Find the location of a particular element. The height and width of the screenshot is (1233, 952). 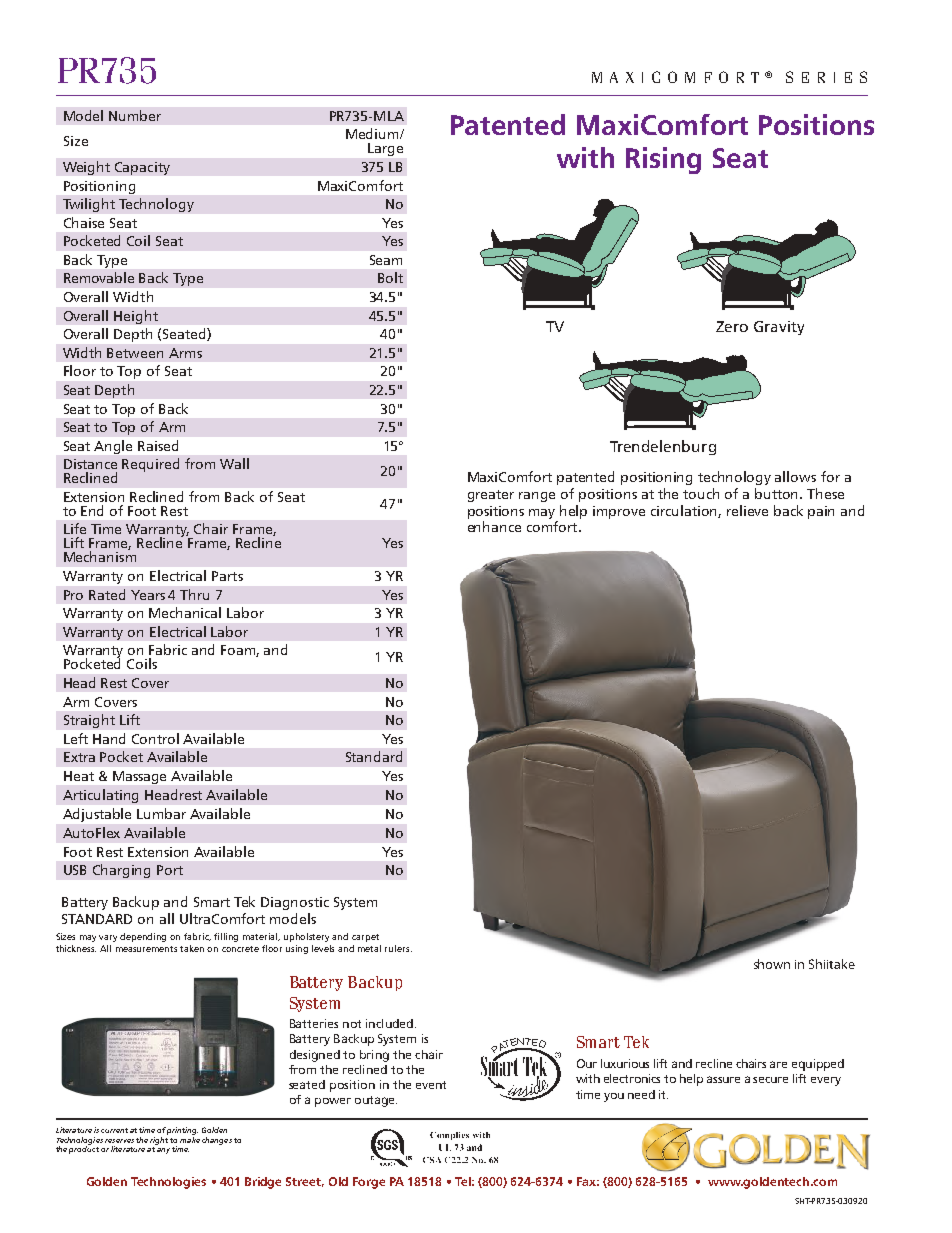

relieve is located at coordinates (747, 510).
